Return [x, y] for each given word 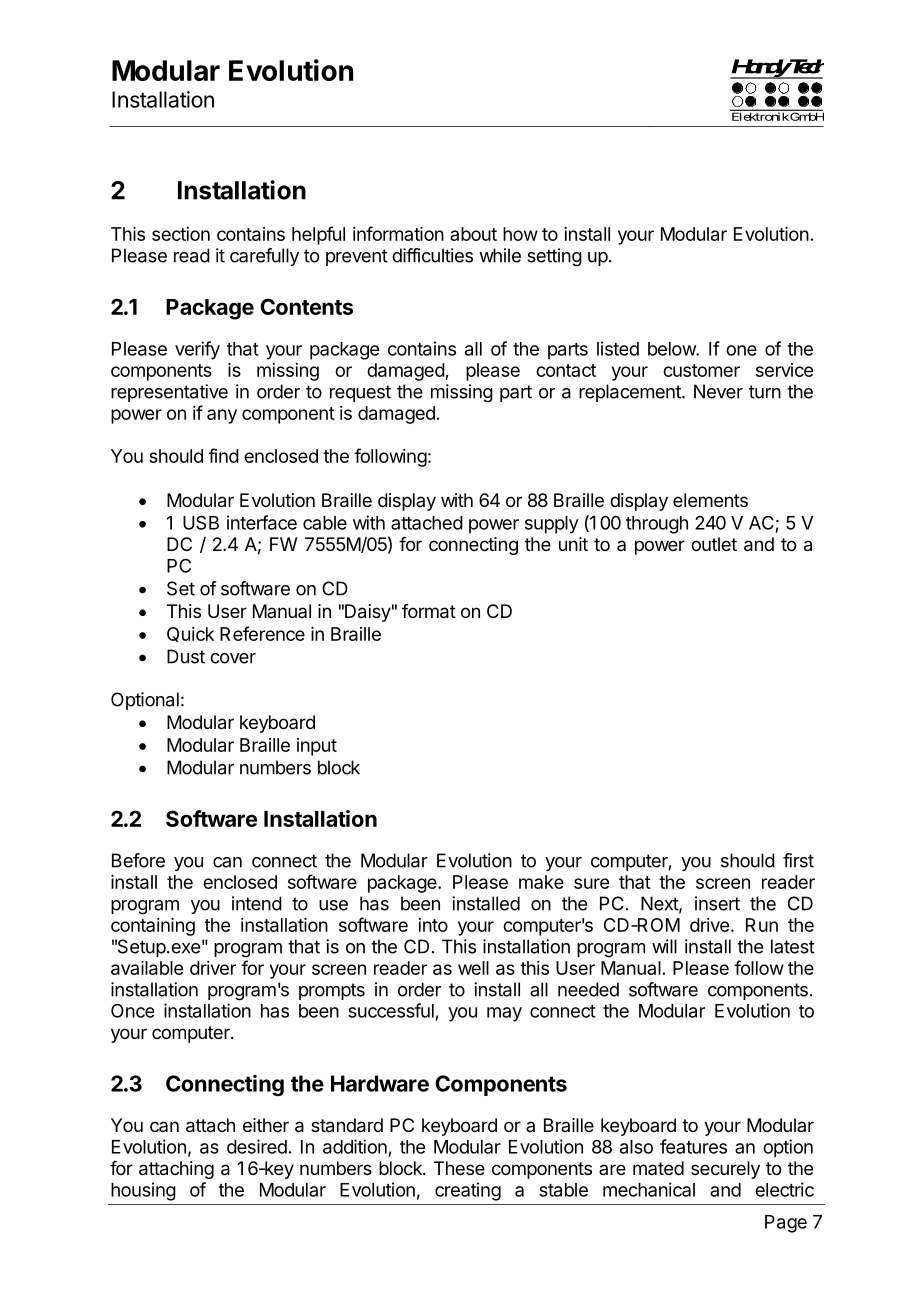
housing [143, 1191]
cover [233, 658]
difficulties [432, 255]
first [798, 860]
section [181, 234]
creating [468, 1191]
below [672, 349]
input [317, 747]
